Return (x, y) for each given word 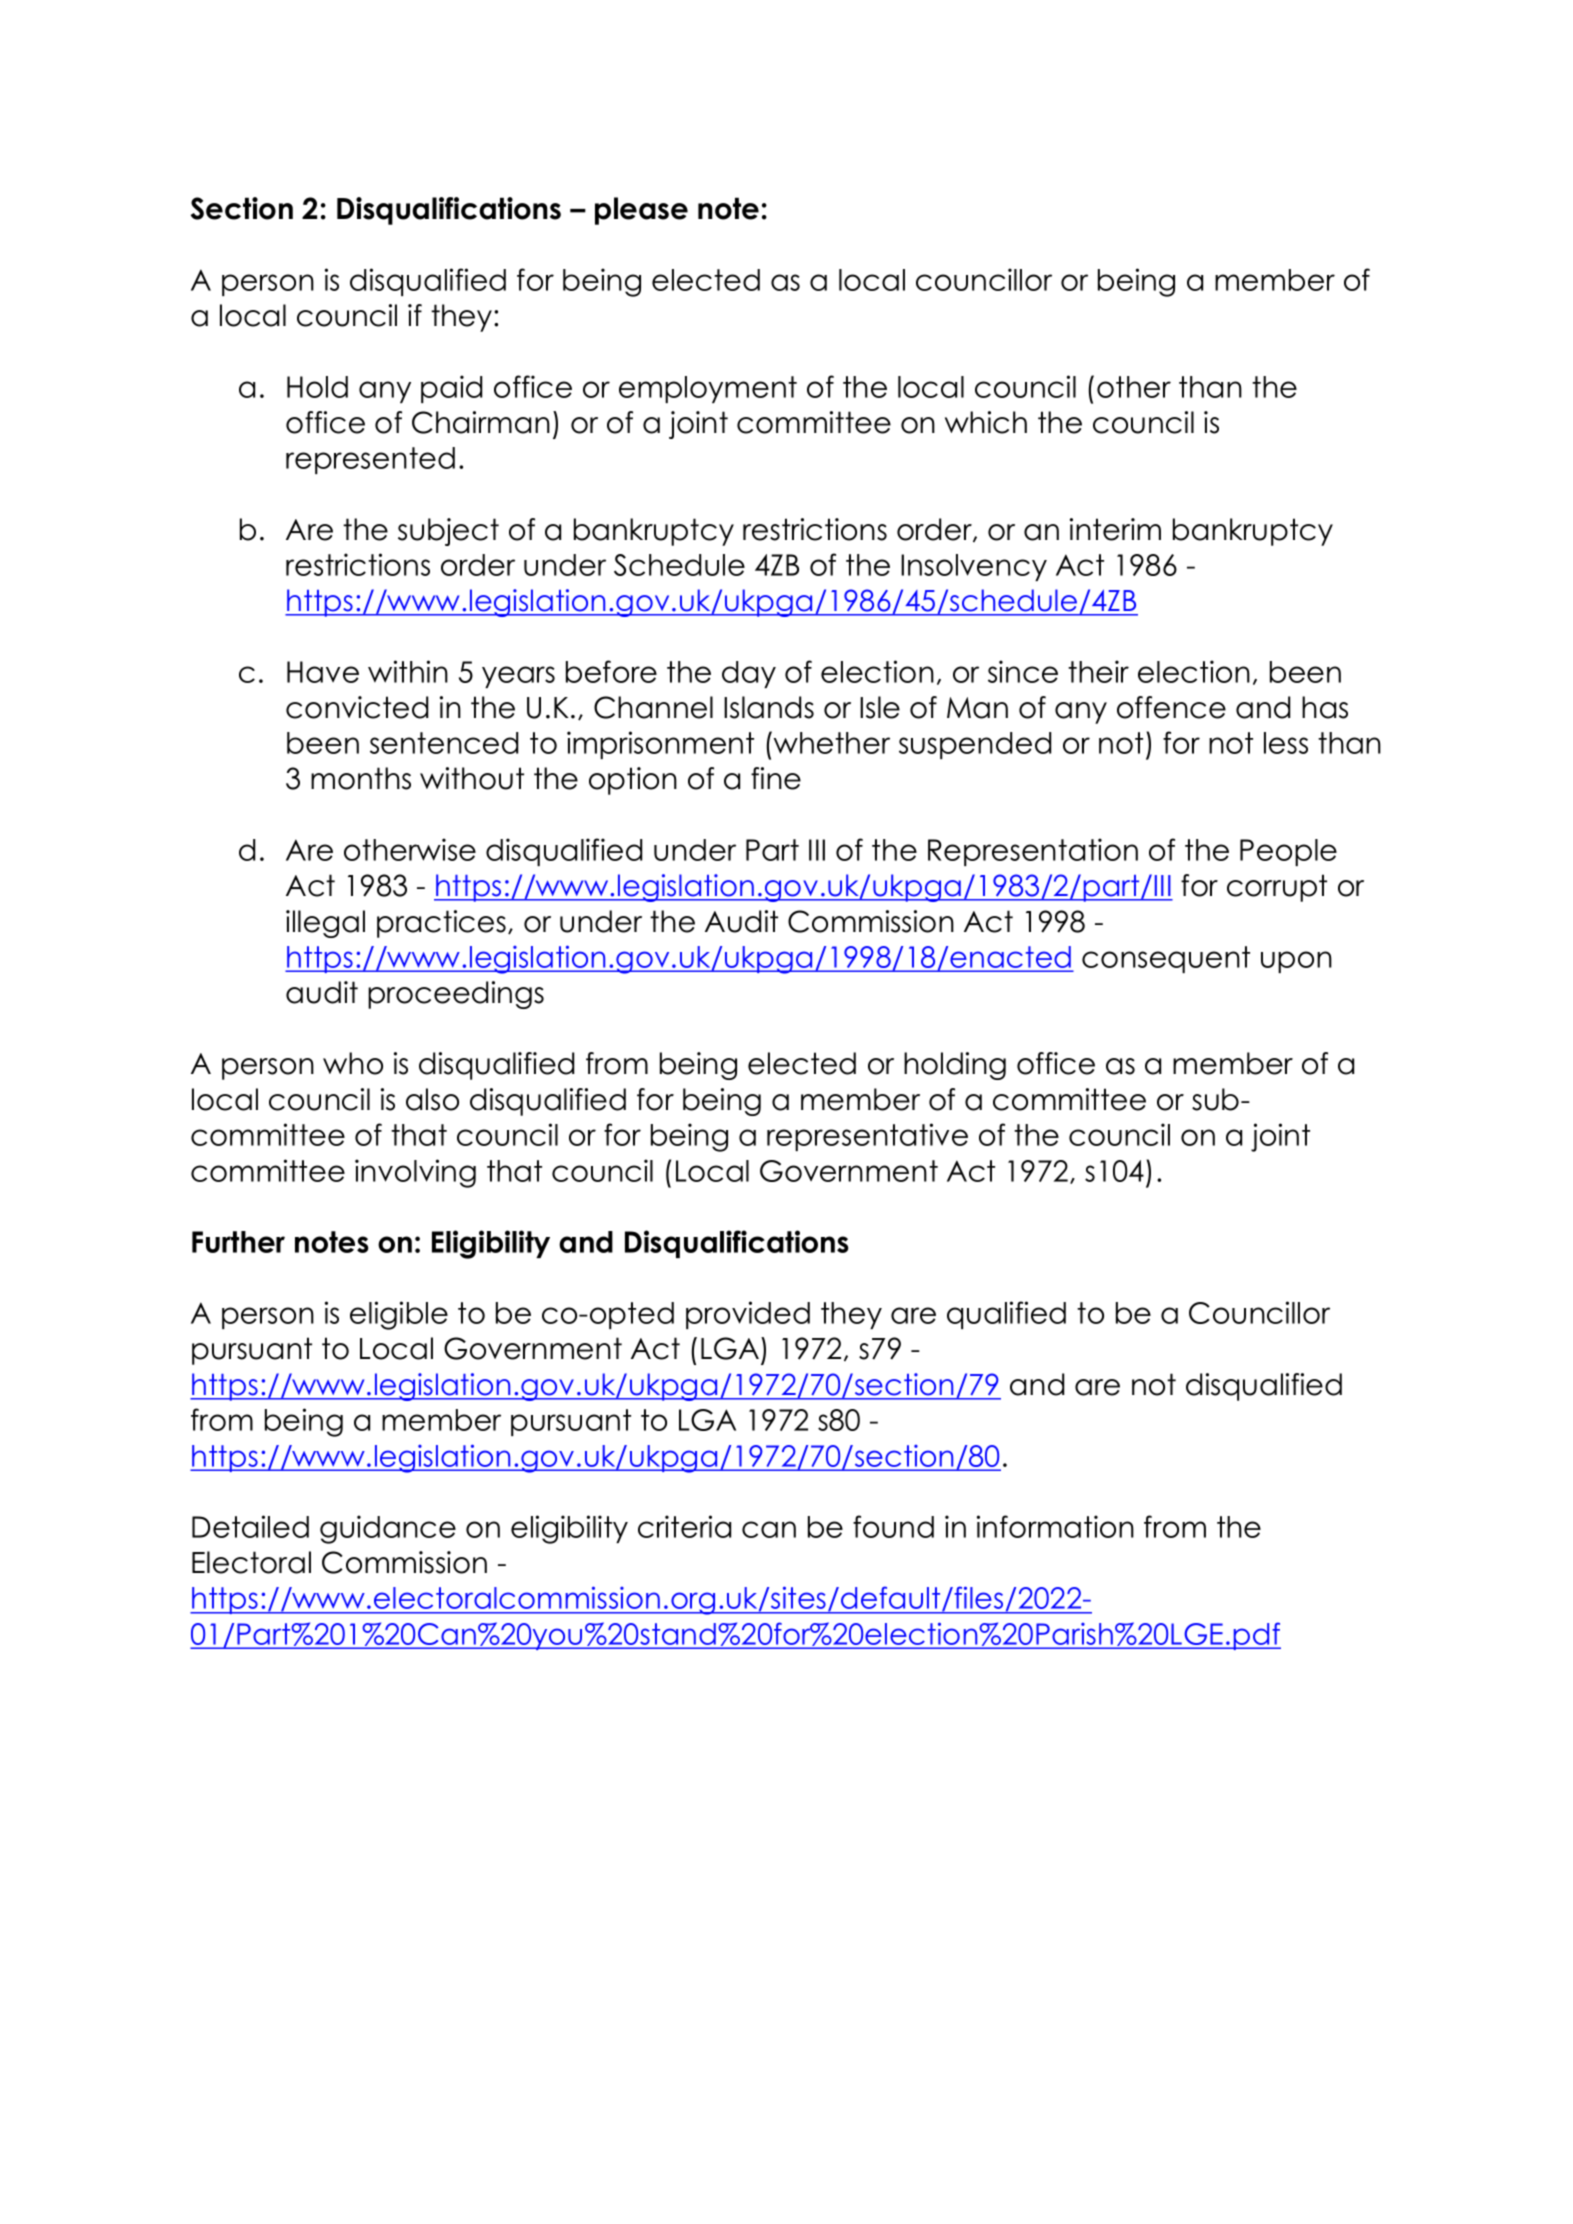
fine (776, 778)
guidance (388, 1529)
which (986, 422)
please (641, 211)
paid (451, 389)
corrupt (1277, 888)
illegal (325, 924)
